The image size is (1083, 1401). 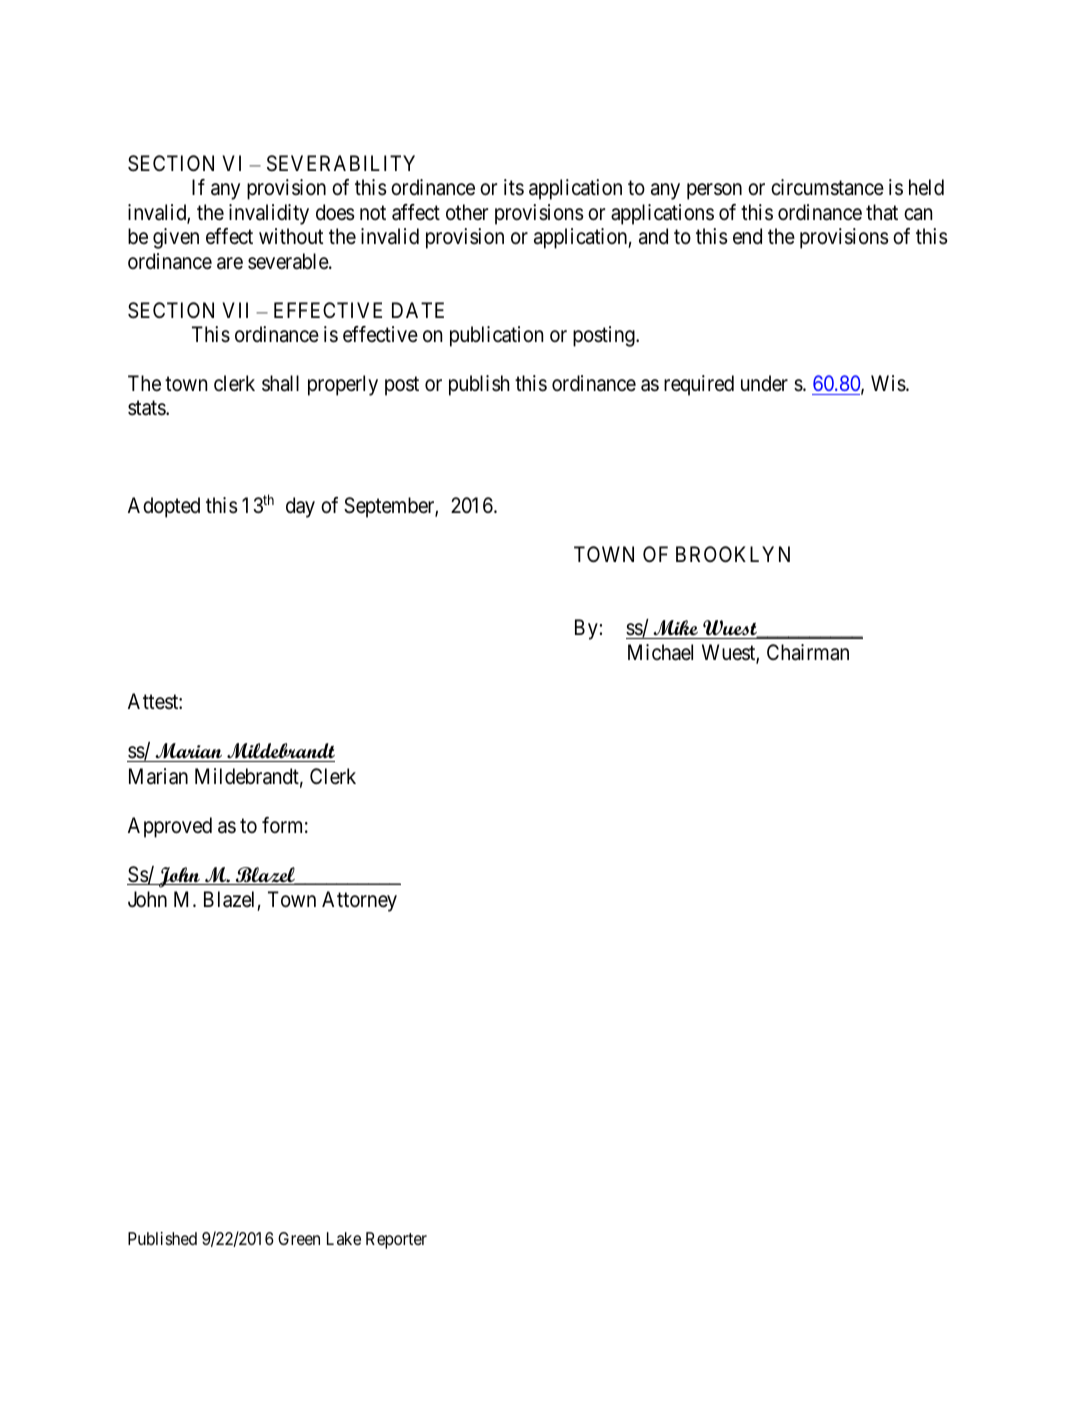 I want to click on Reporter, so click(x=396, y=1240).
